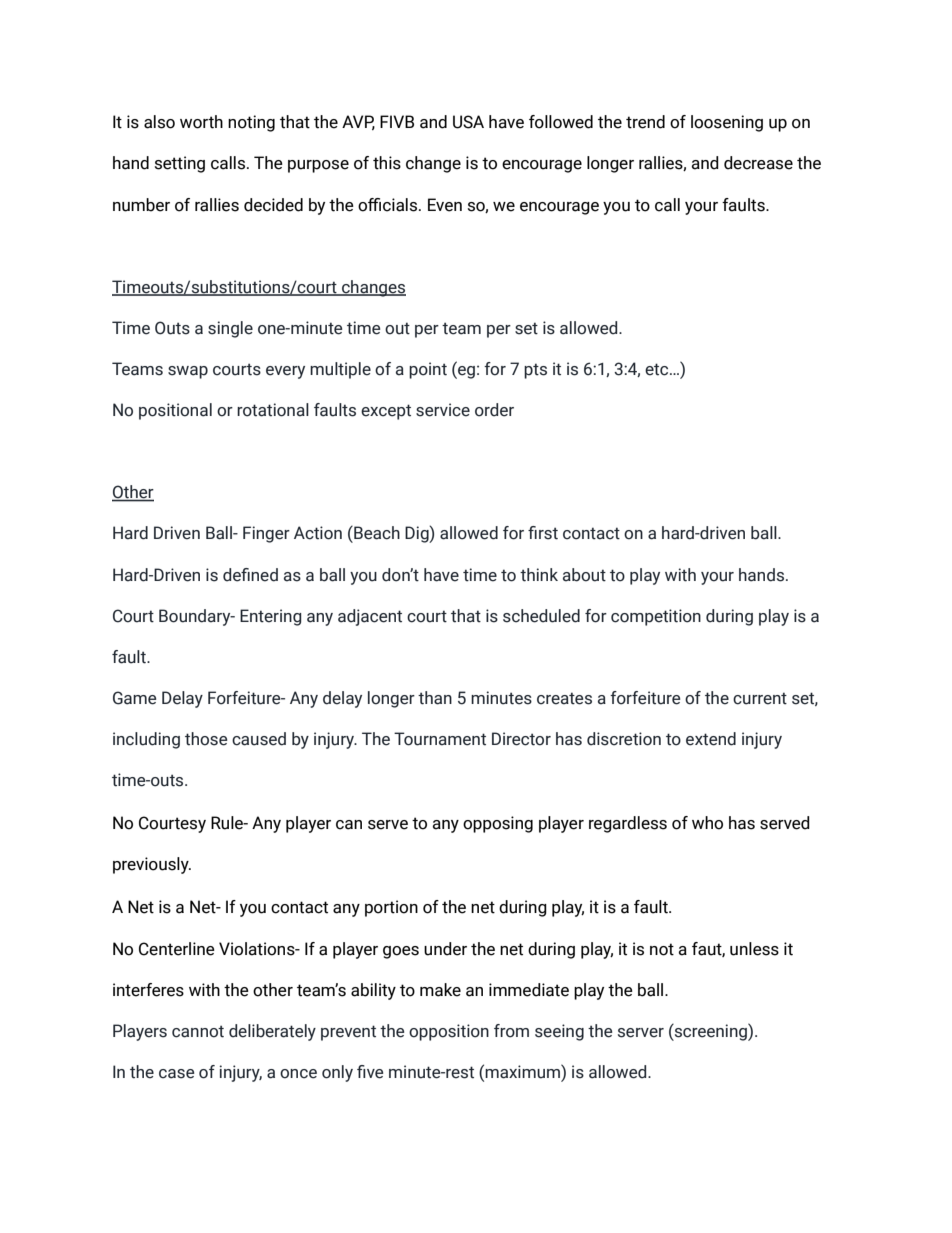  I want to click on etc, so click(658, 369).
